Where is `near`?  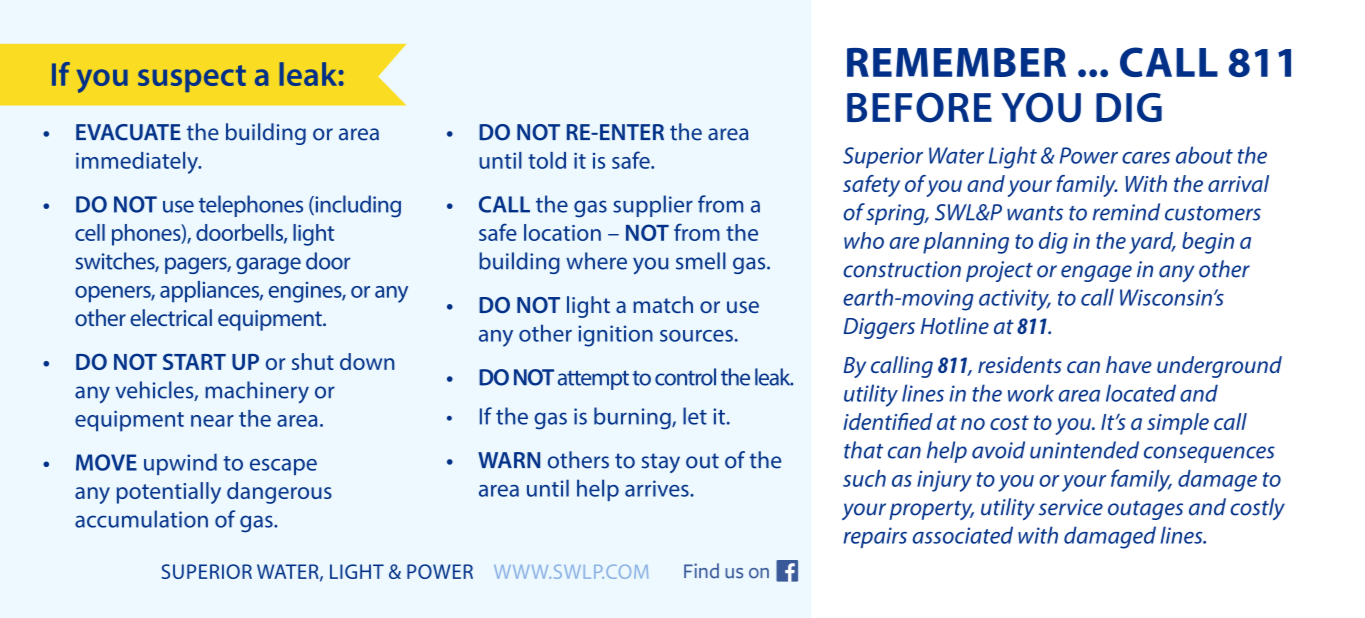
near is located at coordinates (212, 421).
